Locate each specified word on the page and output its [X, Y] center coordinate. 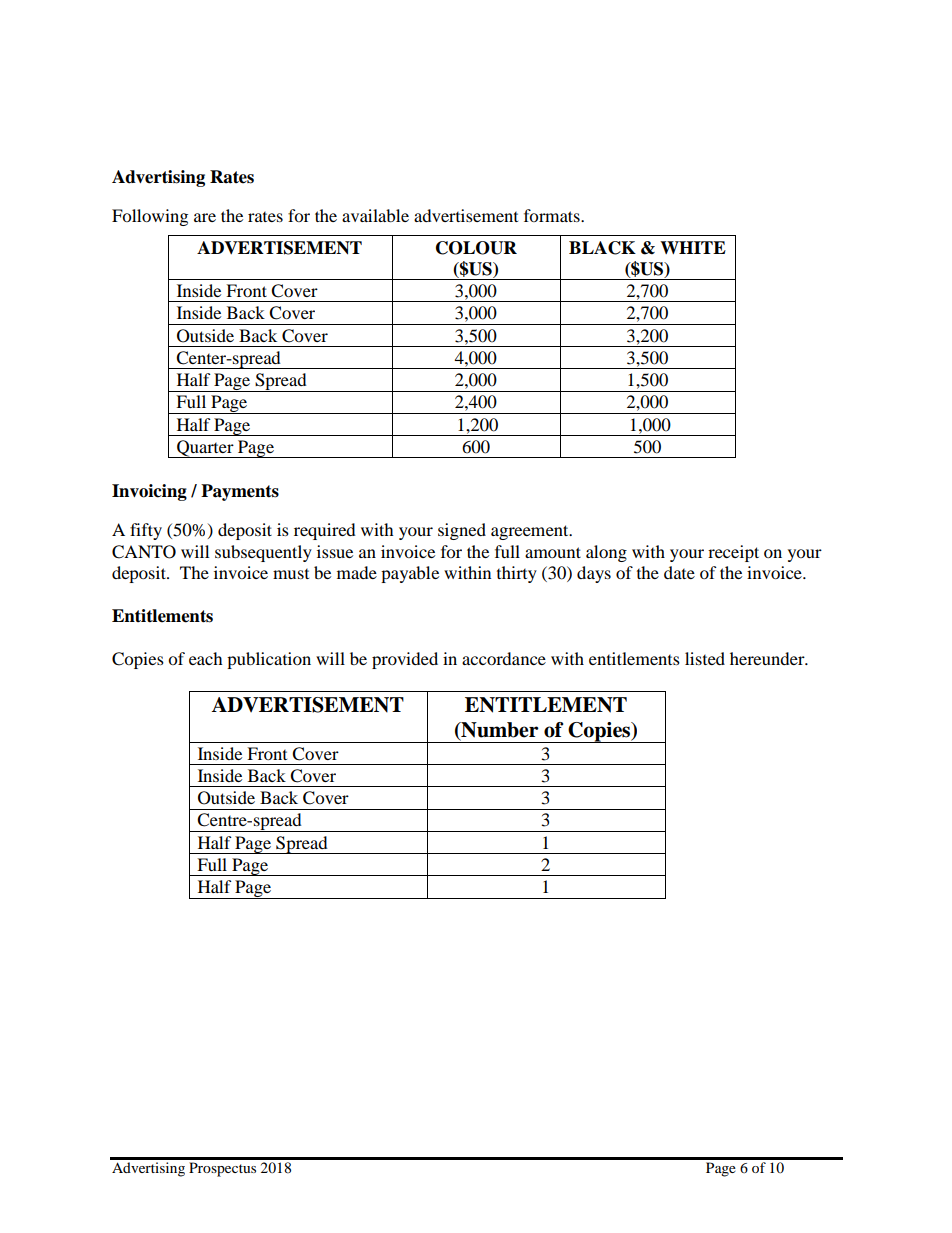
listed [705, 658]
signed [462, 531]
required [325, 531]
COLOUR [476, 248]
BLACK [602, 248]
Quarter [205, 449]
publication [269, 660]
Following [150, 217]
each [206, 658]
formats [553, 215]
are [205, 217]
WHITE [693, 247]
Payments [240, 492]
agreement [531, 532]
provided [405, 660]
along [606, 553]
